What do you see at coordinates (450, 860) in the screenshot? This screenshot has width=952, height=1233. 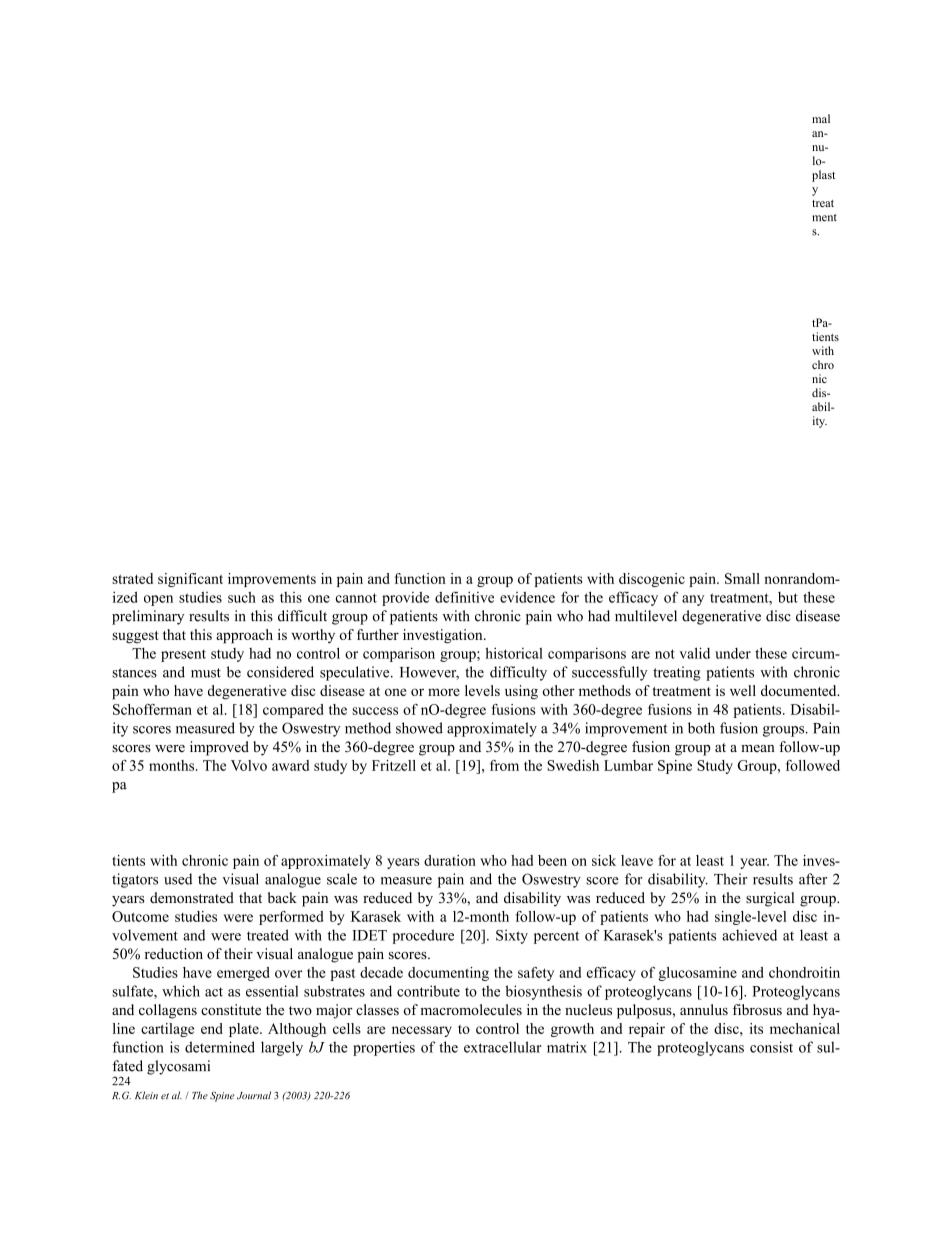 I see `duration` at bounding box center [450, 860].
